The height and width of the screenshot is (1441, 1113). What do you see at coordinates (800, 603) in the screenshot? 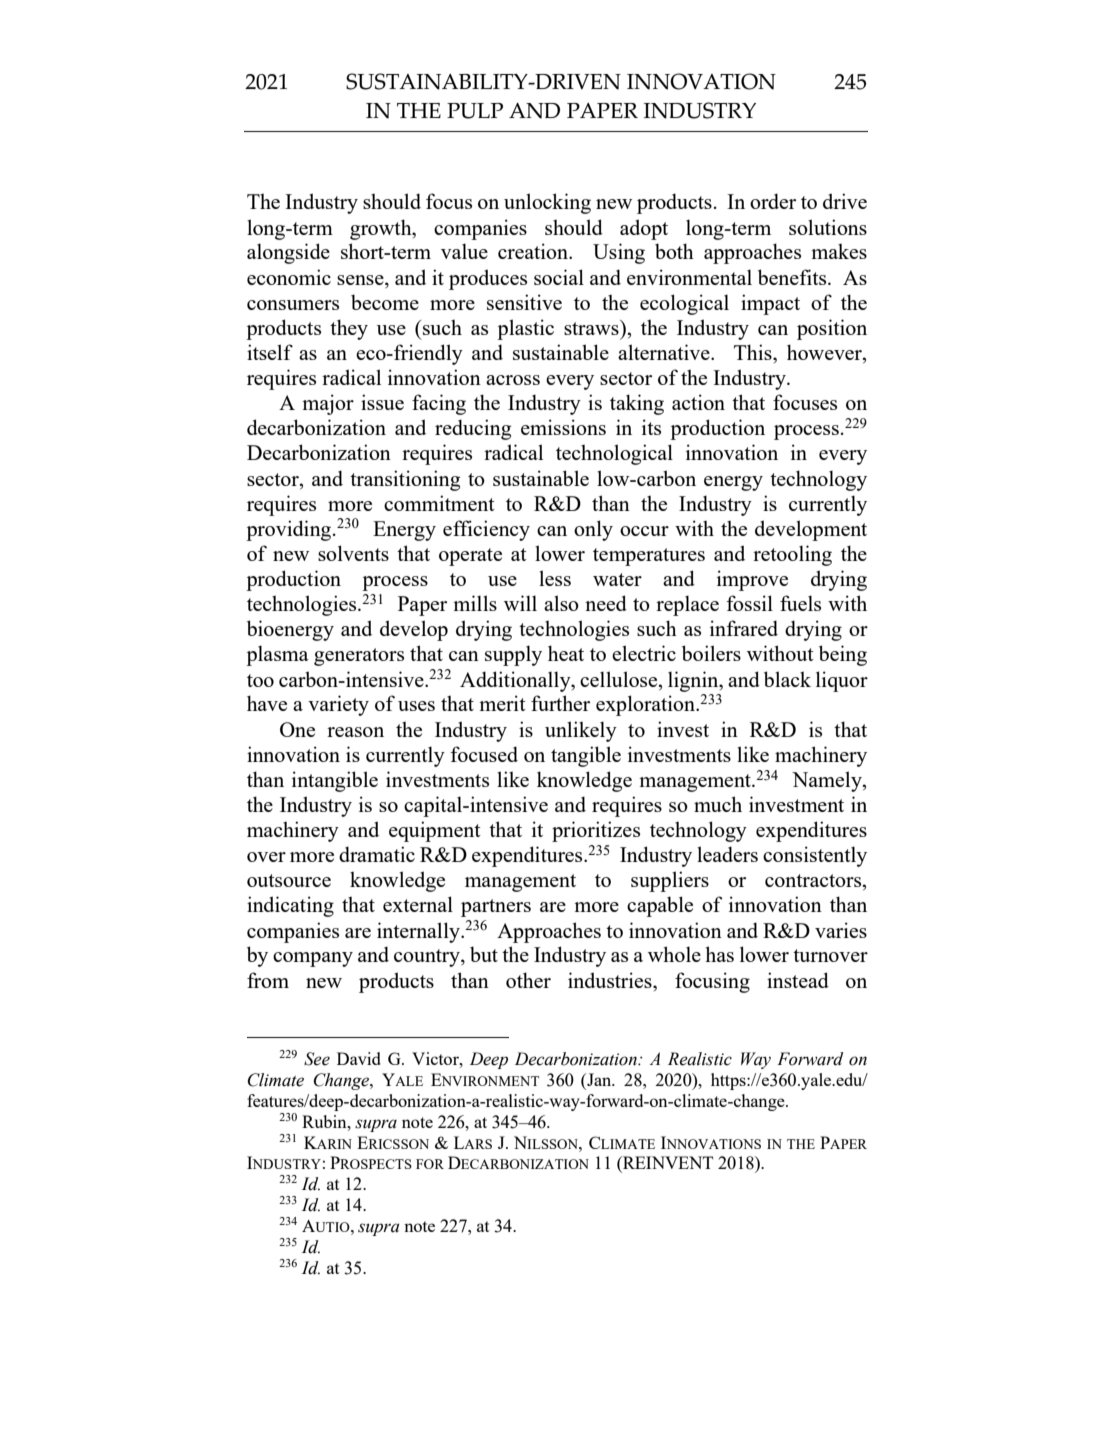
I see `fuels` at bounding box center [800, 603].
